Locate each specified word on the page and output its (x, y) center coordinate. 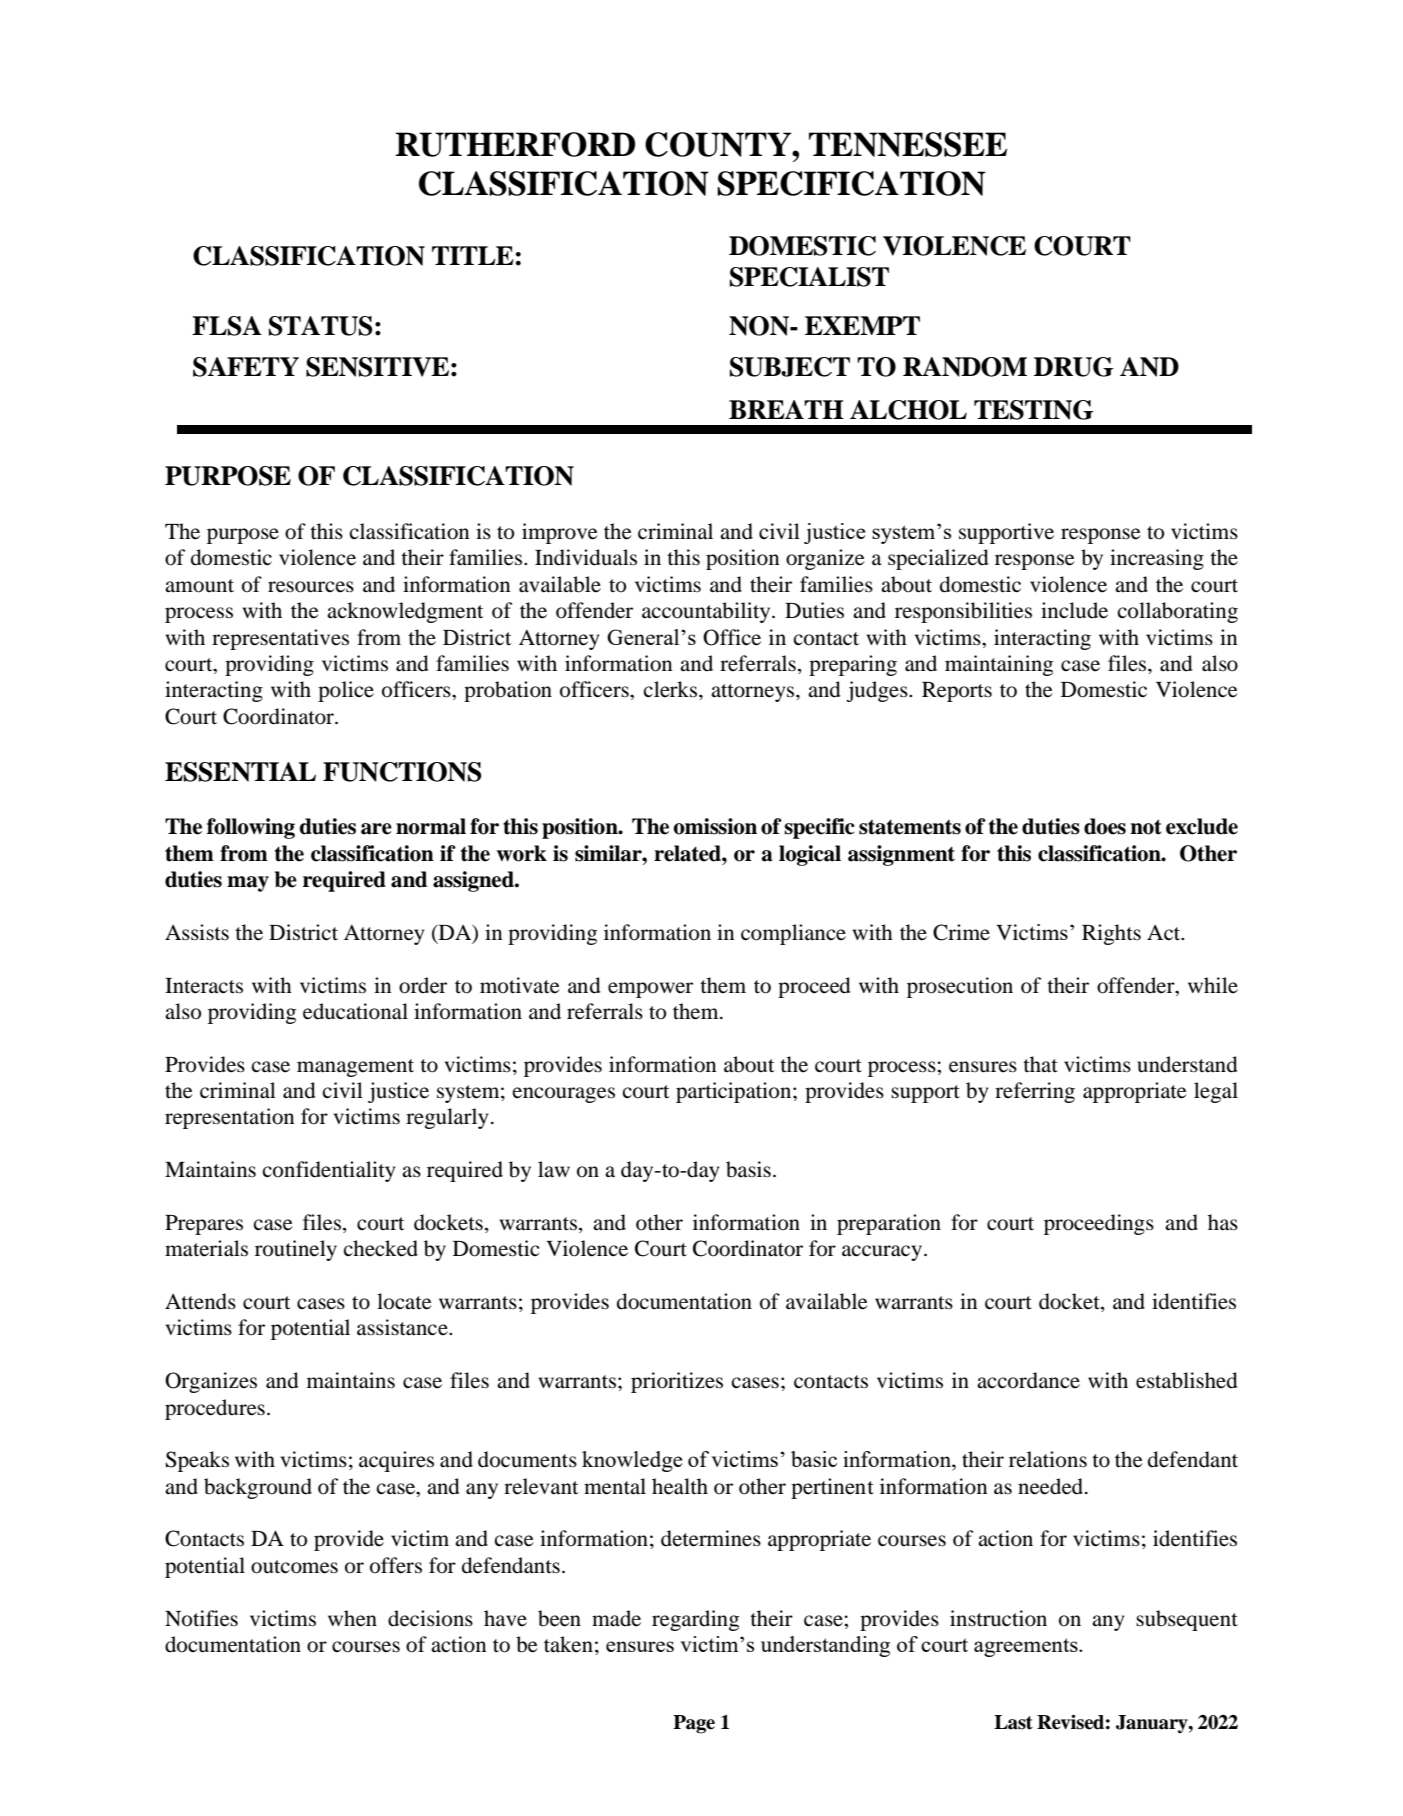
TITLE (473, 255)
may (248, 884)
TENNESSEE (908, 144)
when (352, 1618)
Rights (1111, 934)
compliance (793, 934)
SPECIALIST (809, 277)
